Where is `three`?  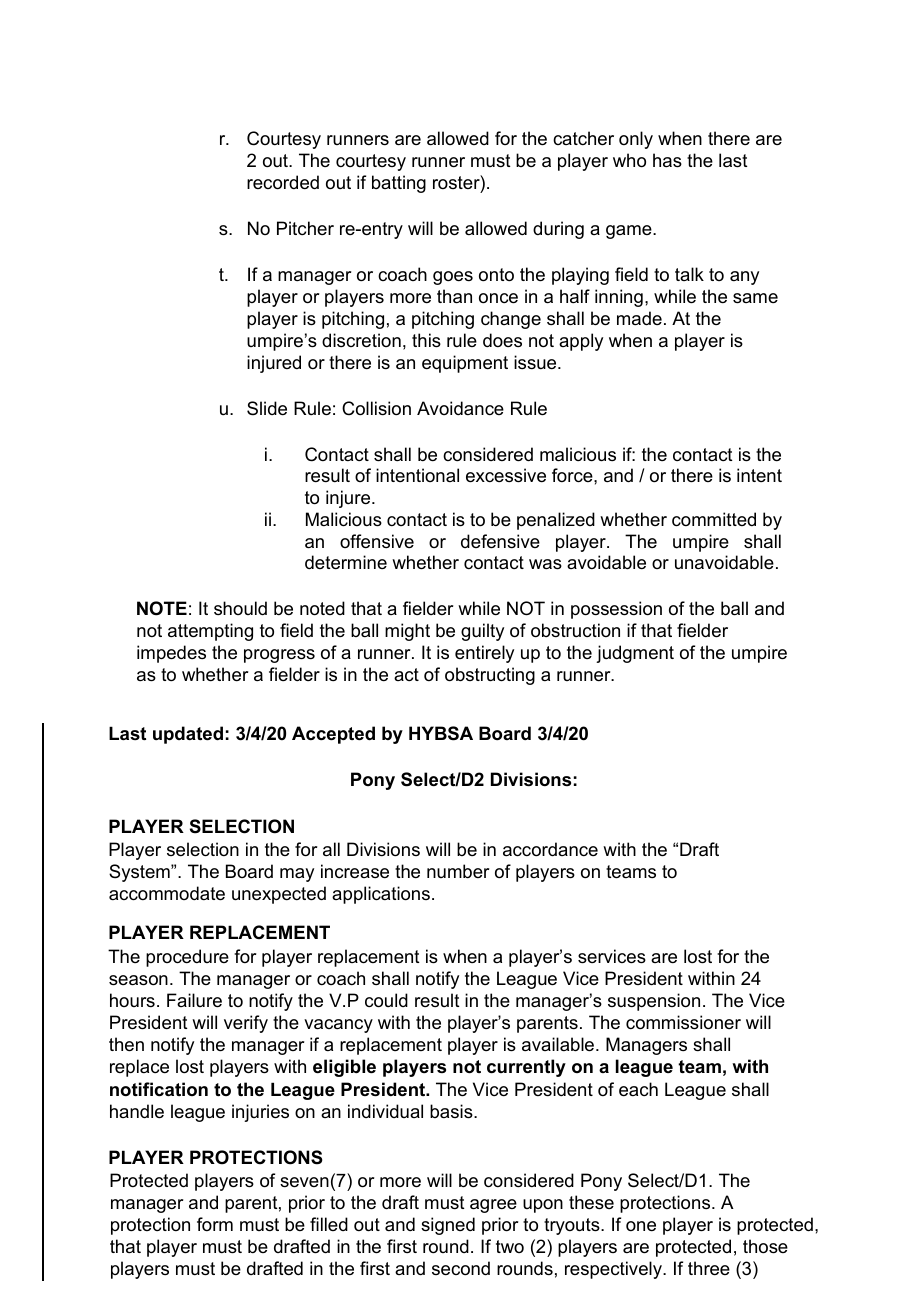 three is located at coordinates (709, 1268).
